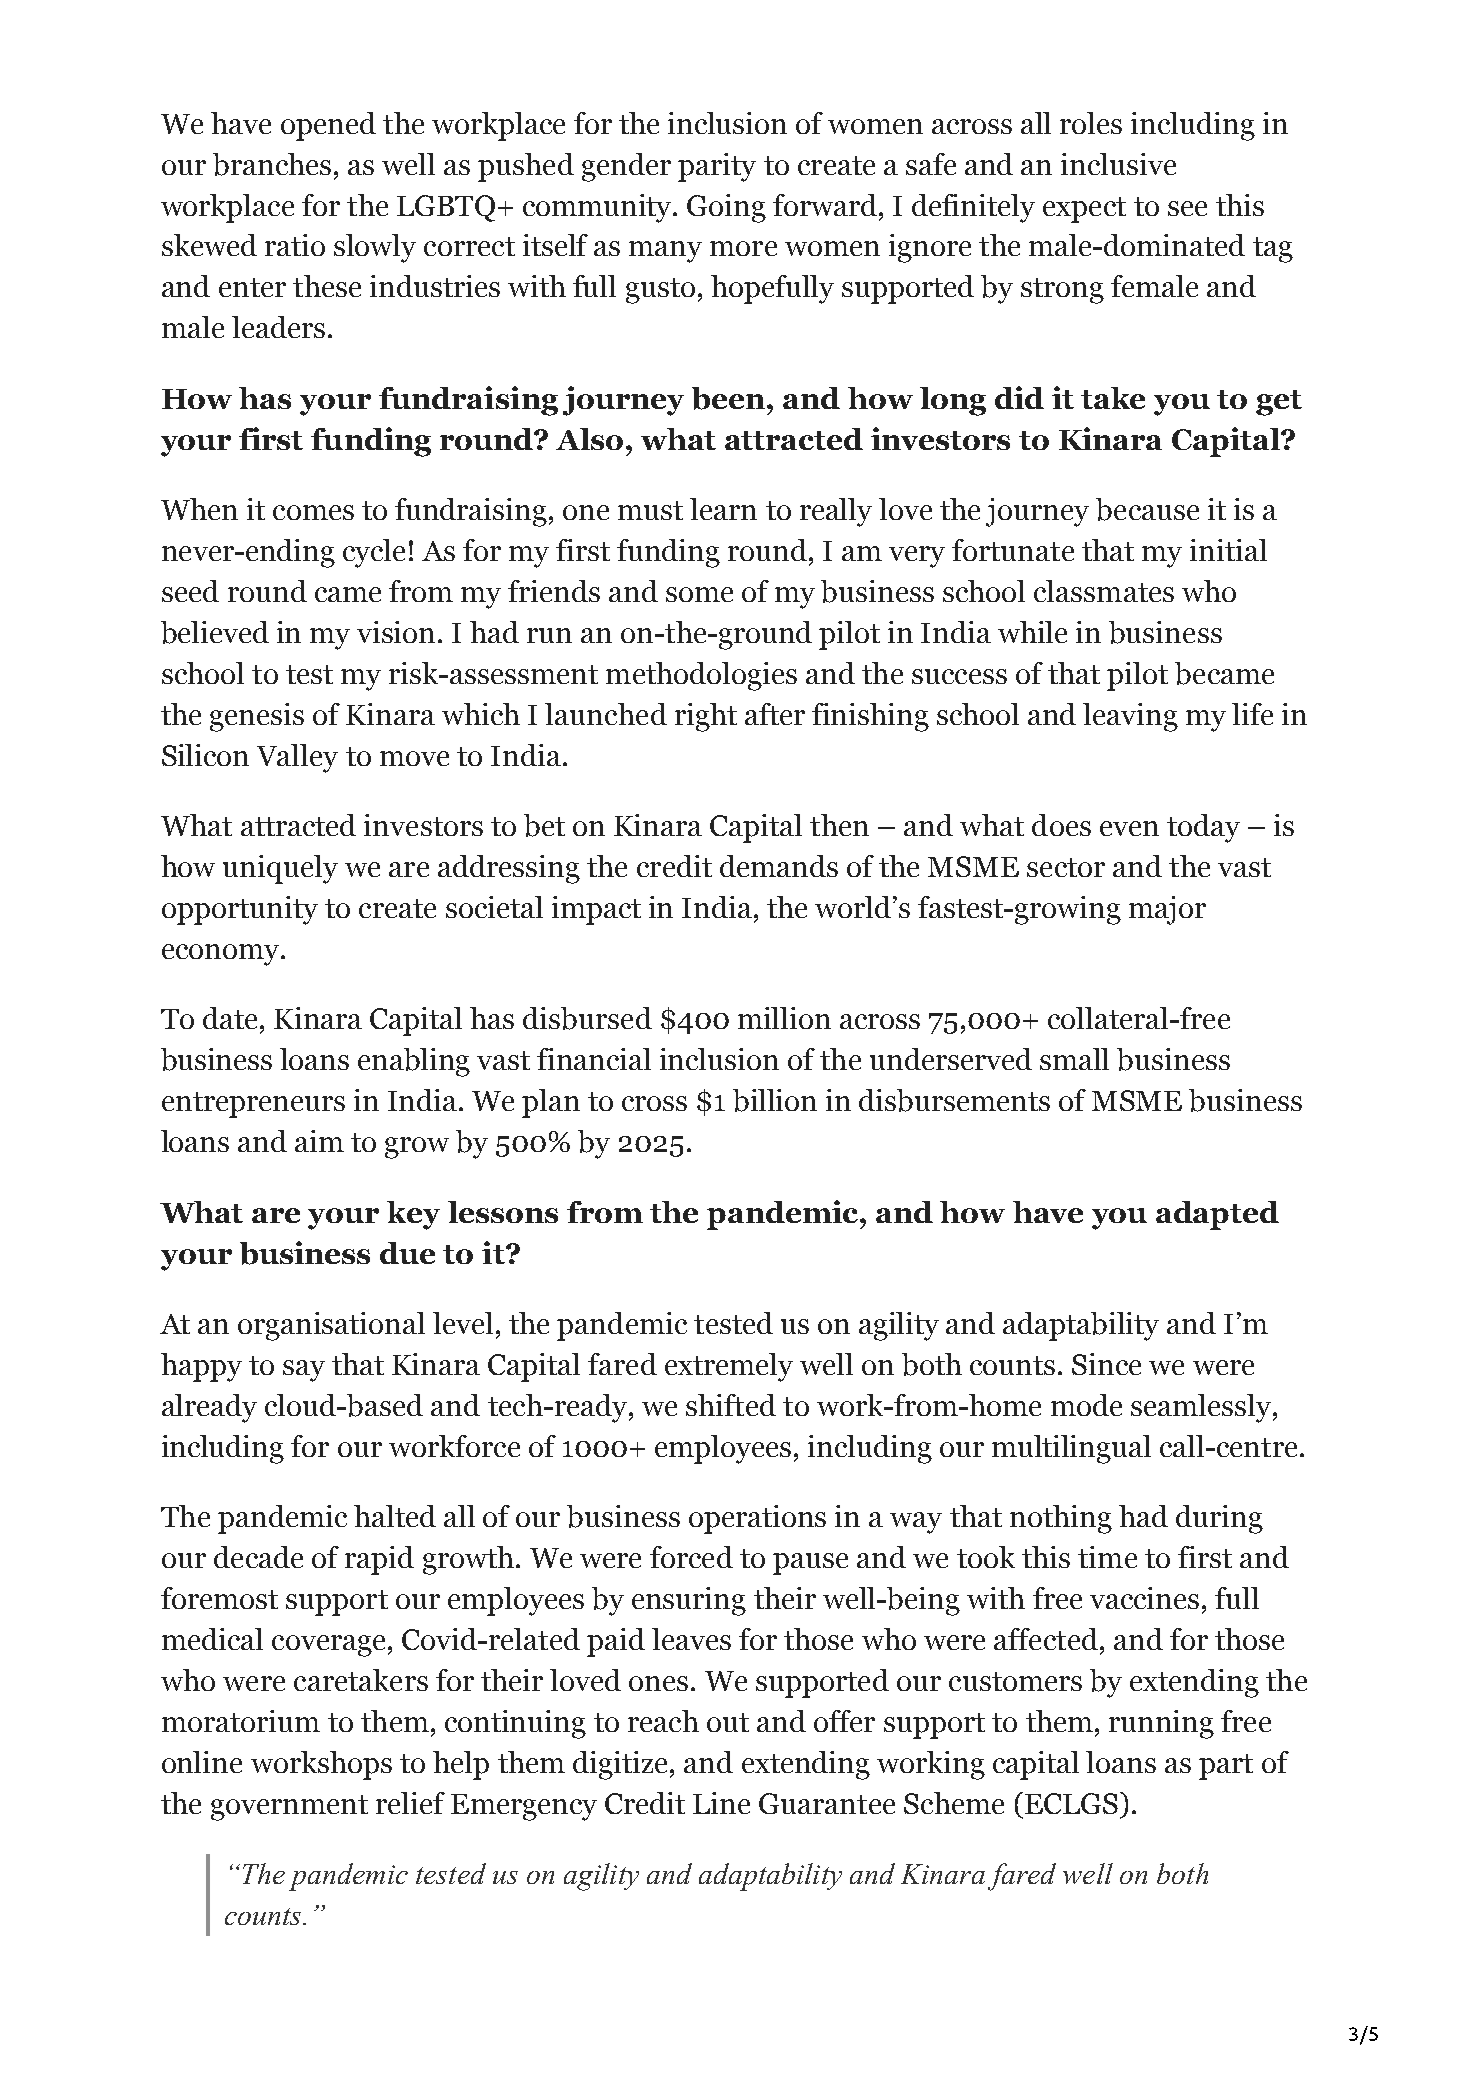 The image size is (1473, 2085). Describe the element at coordinates (1118, 164) in the document. I see `inclusive` at that location.
